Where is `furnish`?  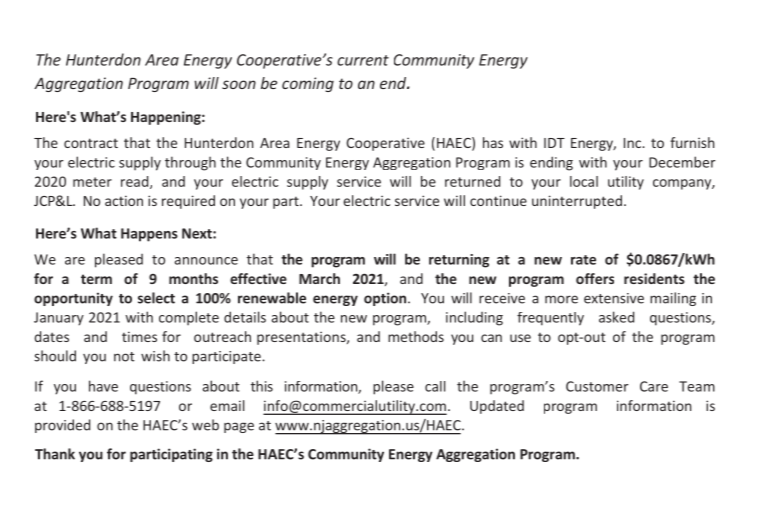 furnish is located at coordinates (692, 142).
